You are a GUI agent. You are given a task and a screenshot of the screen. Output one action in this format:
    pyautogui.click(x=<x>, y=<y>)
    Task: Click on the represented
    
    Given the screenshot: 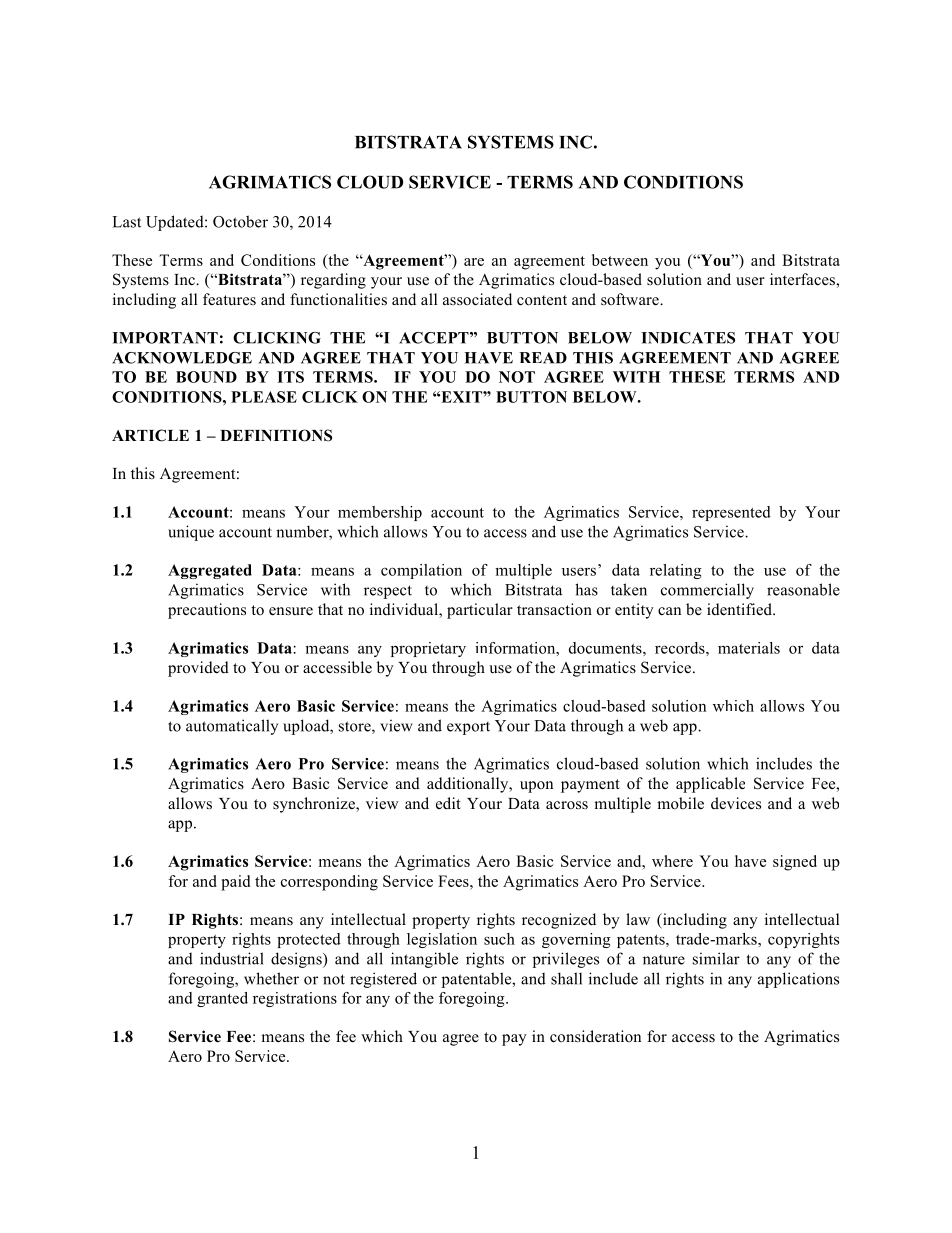 What is the action you would take?
    pyautogui.click(x=731, y=513)
